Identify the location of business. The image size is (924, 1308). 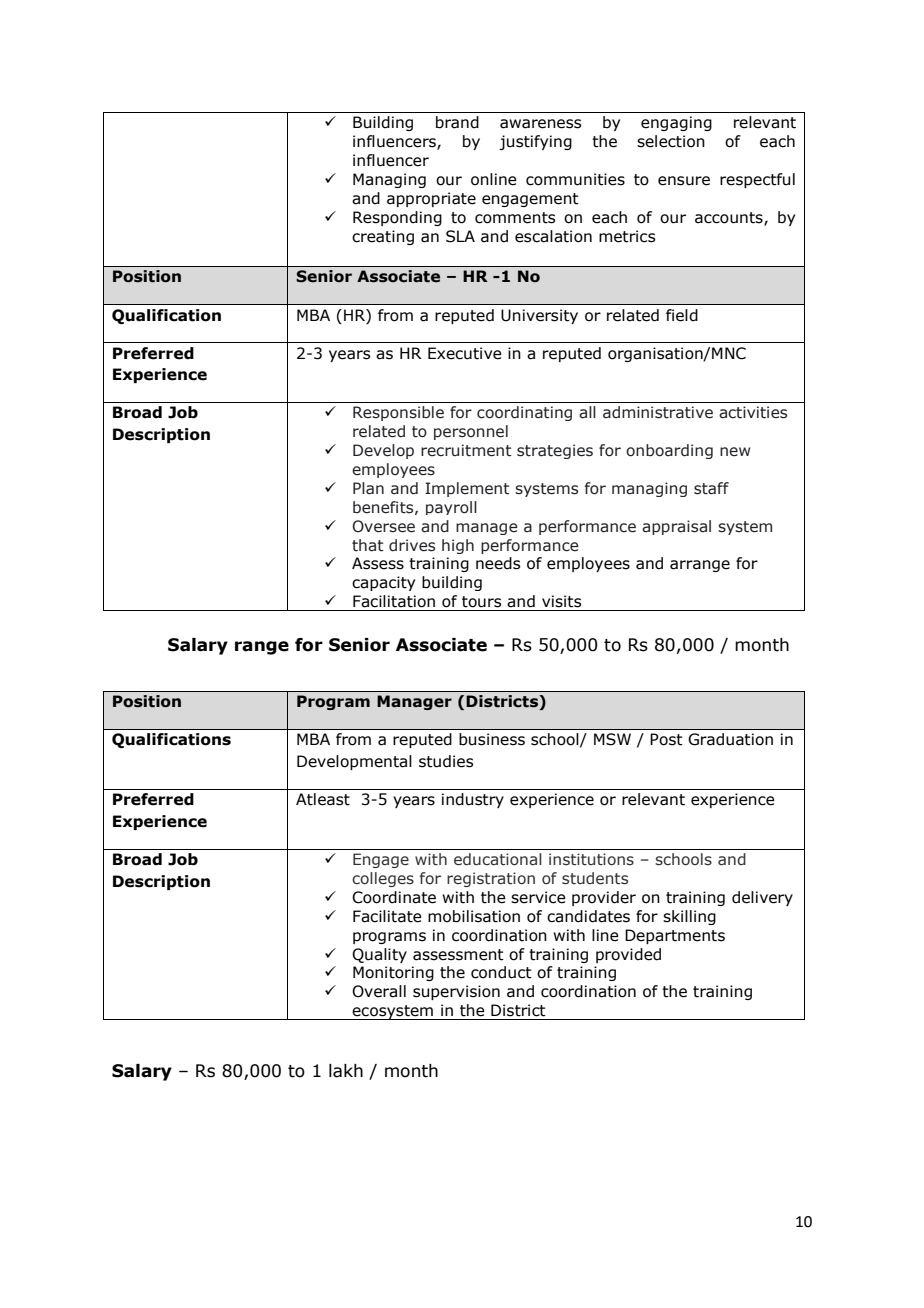
(492, 739).
